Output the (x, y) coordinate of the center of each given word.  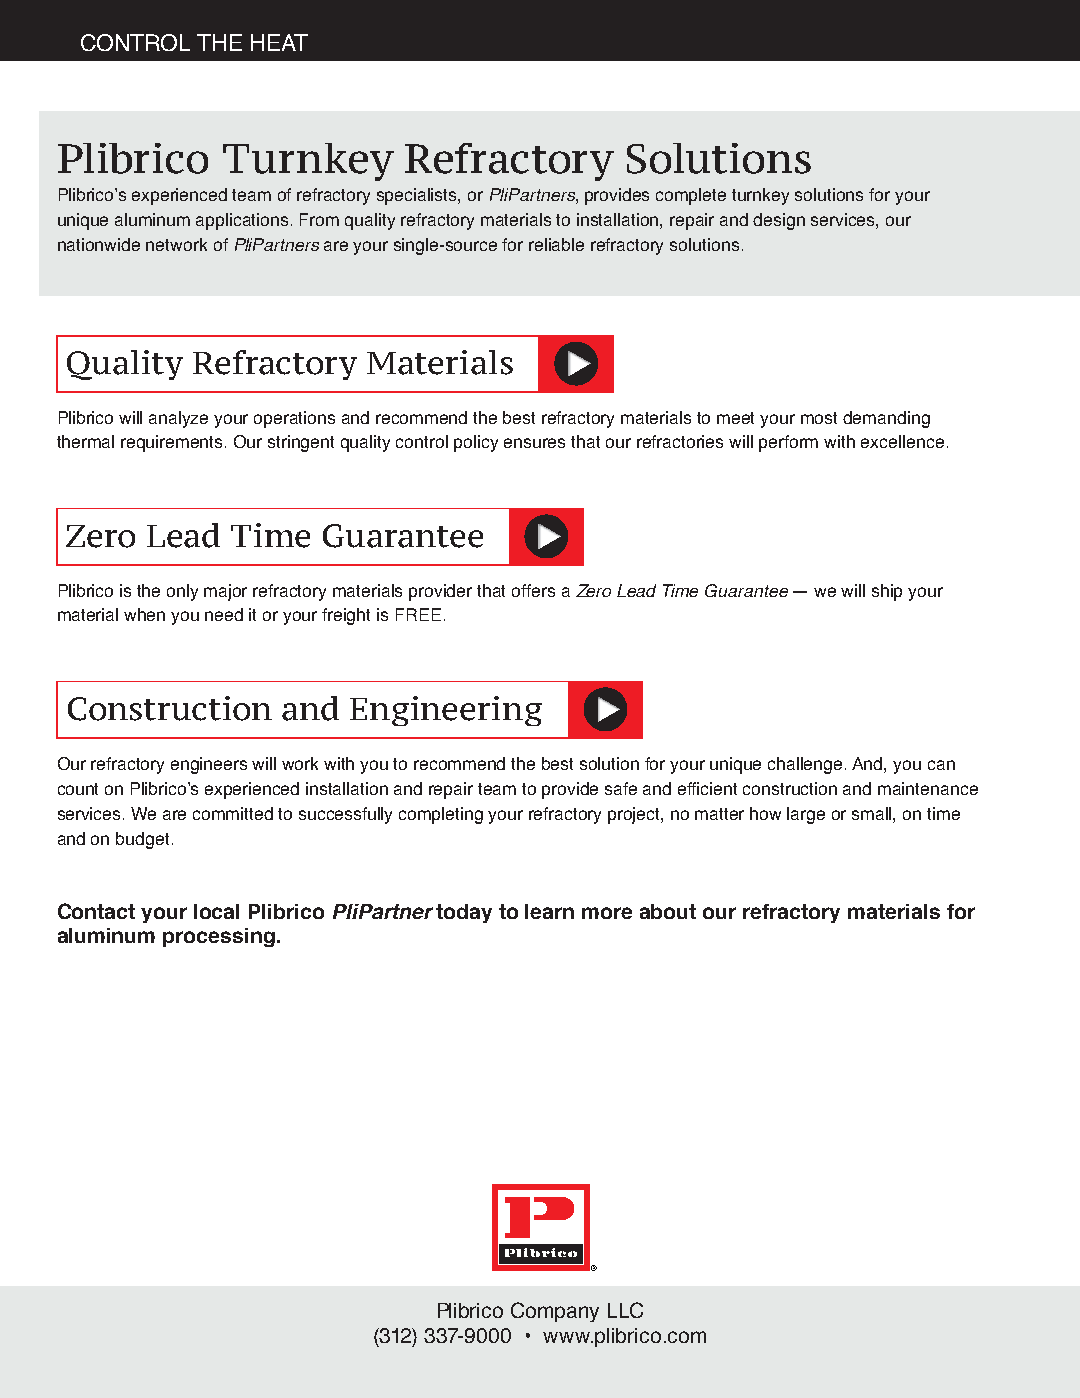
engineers (209, 765)
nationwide (99, 244)
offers (533, 590)
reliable (556, 244)
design (779, 221)
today (464, 913)
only (182, 592)
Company (555, 1312)
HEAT (279, 42)
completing (441, 815)
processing (219, 937)
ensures (534, 443)
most (819, 418)
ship (887, 592)
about (668, 911)
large (806, 815)
